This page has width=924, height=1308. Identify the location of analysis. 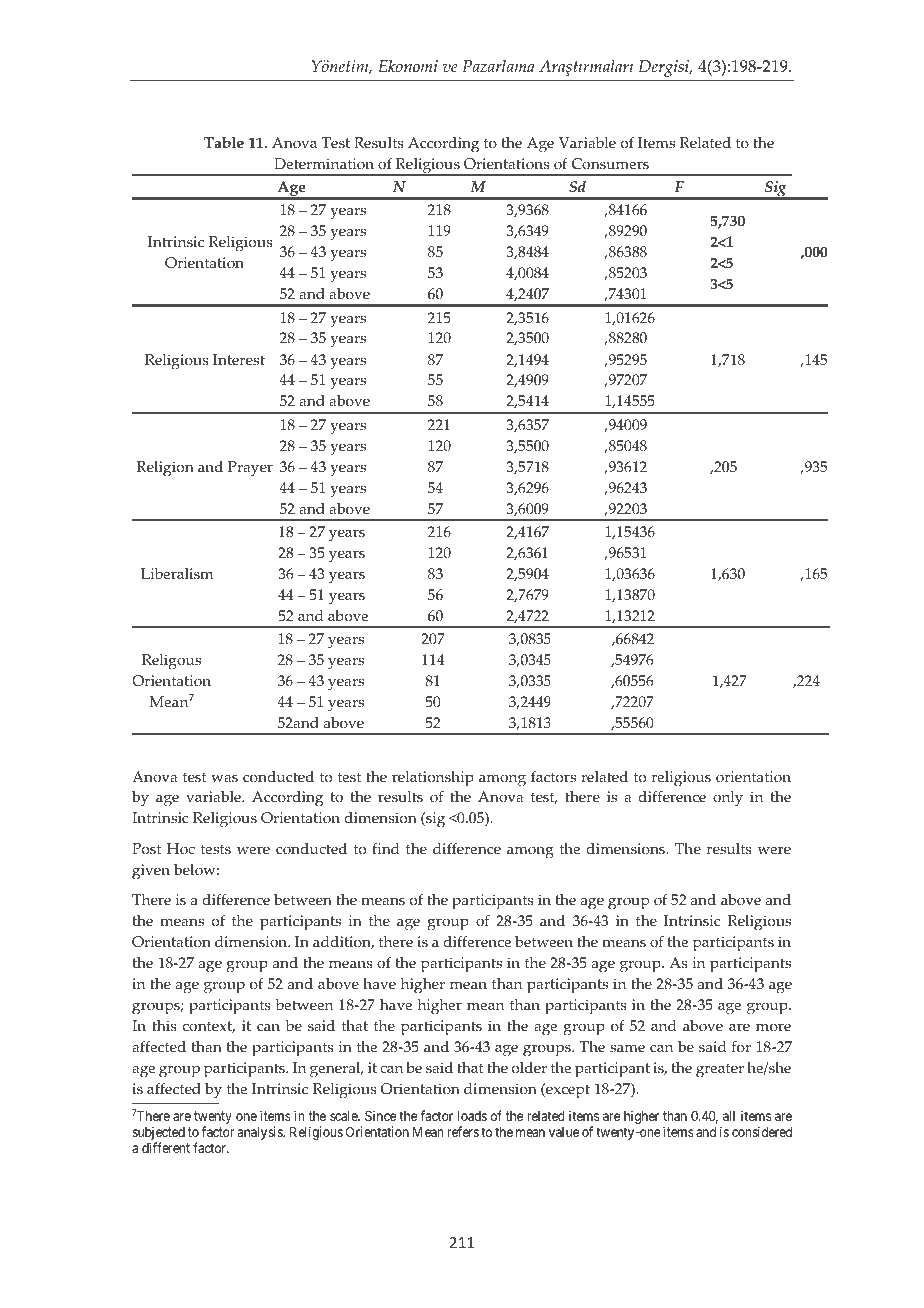
(261, 1133).
